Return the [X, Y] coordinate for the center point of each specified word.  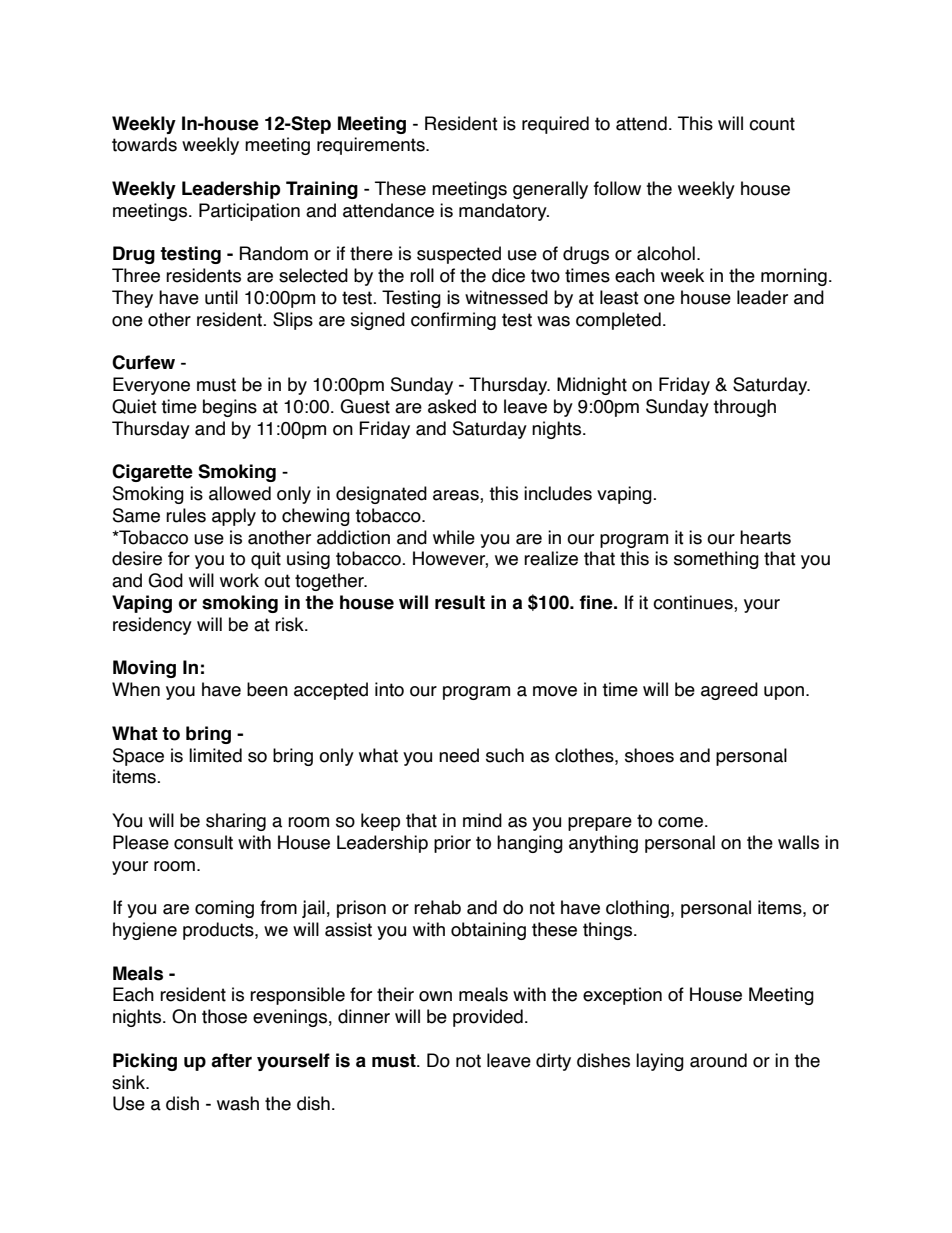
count [772, 124]
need [459, 755]
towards [144, 144]
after [231, 1060]
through [744, 408]
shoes [649, 755]
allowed [240, 493]
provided [488, 1018]
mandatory [504, 212]
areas [457, 496]
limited [215, 755]
